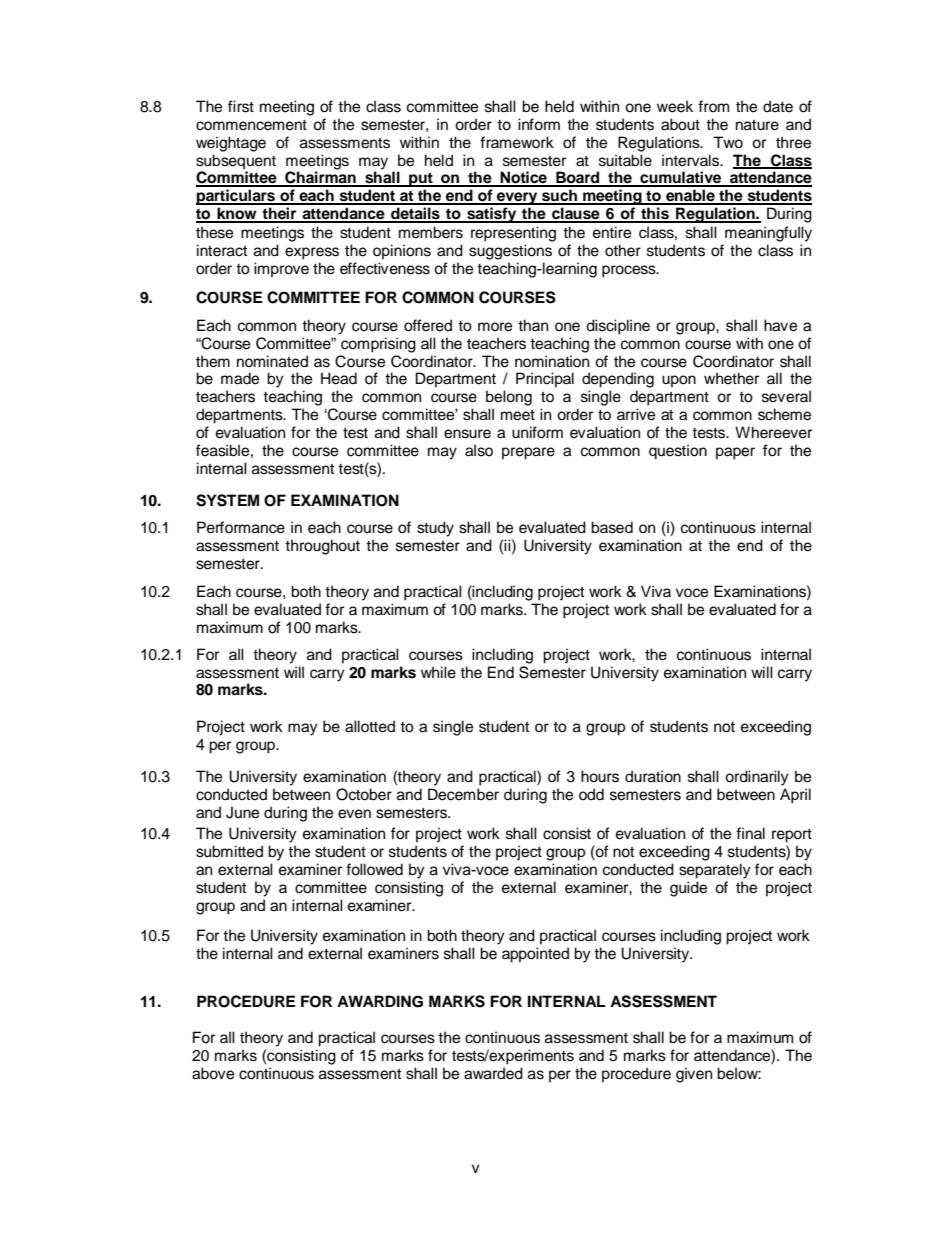 This screenshot has height=1233, width=952. I want to click on Two, so click(728, 142).
